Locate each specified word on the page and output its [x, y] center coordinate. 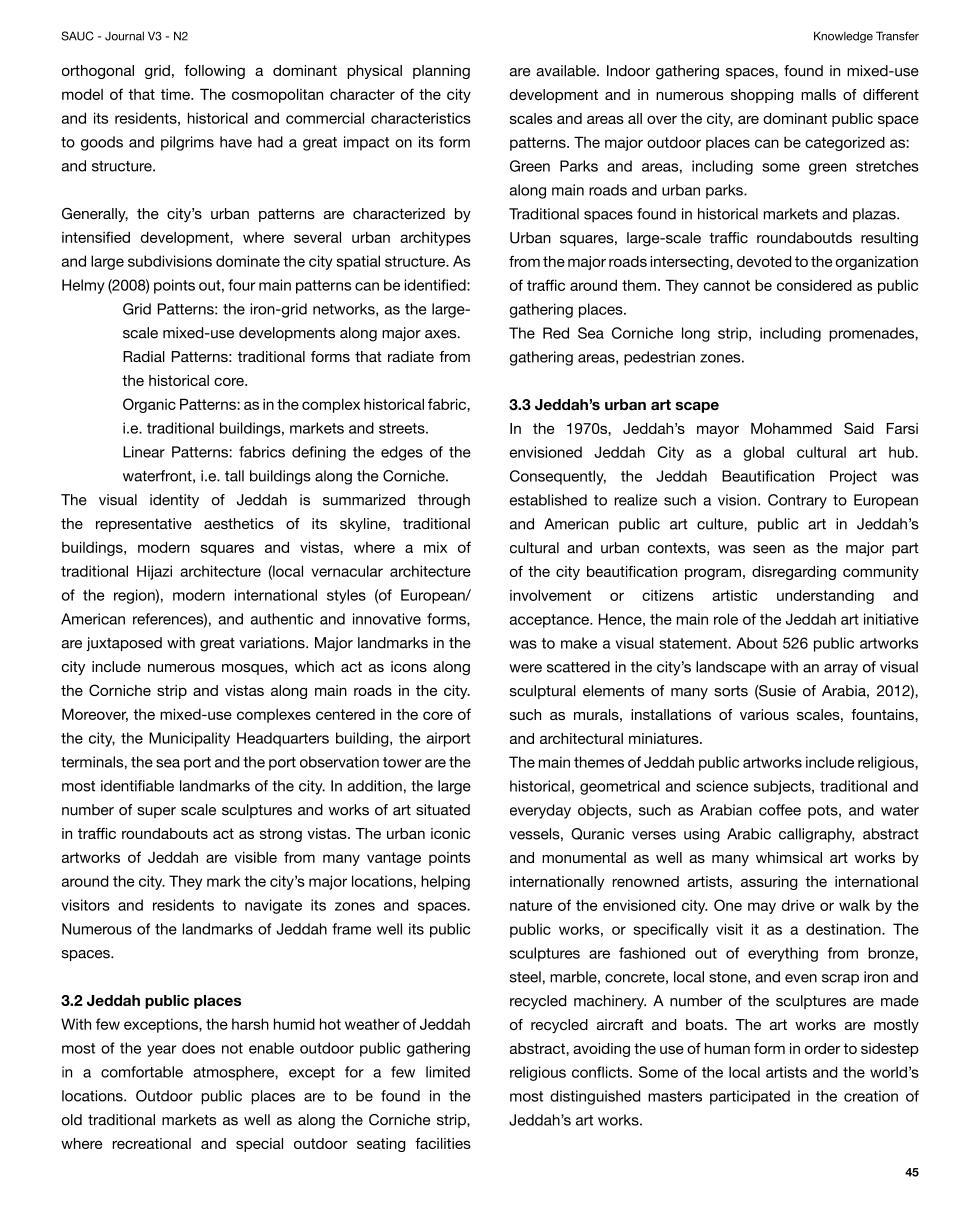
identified [436, 285]
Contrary [797, 501]
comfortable [142, 1072]
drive [798, 905]
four [241, 285]
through [444, 501]
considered [814, 285]
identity [174, 501]
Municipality [189, 739]
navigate [273, 906]
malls [818, 94]
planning [441, 72]
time [176, 94]
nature [531, 905]
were [525, 668]
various [764, 714]
